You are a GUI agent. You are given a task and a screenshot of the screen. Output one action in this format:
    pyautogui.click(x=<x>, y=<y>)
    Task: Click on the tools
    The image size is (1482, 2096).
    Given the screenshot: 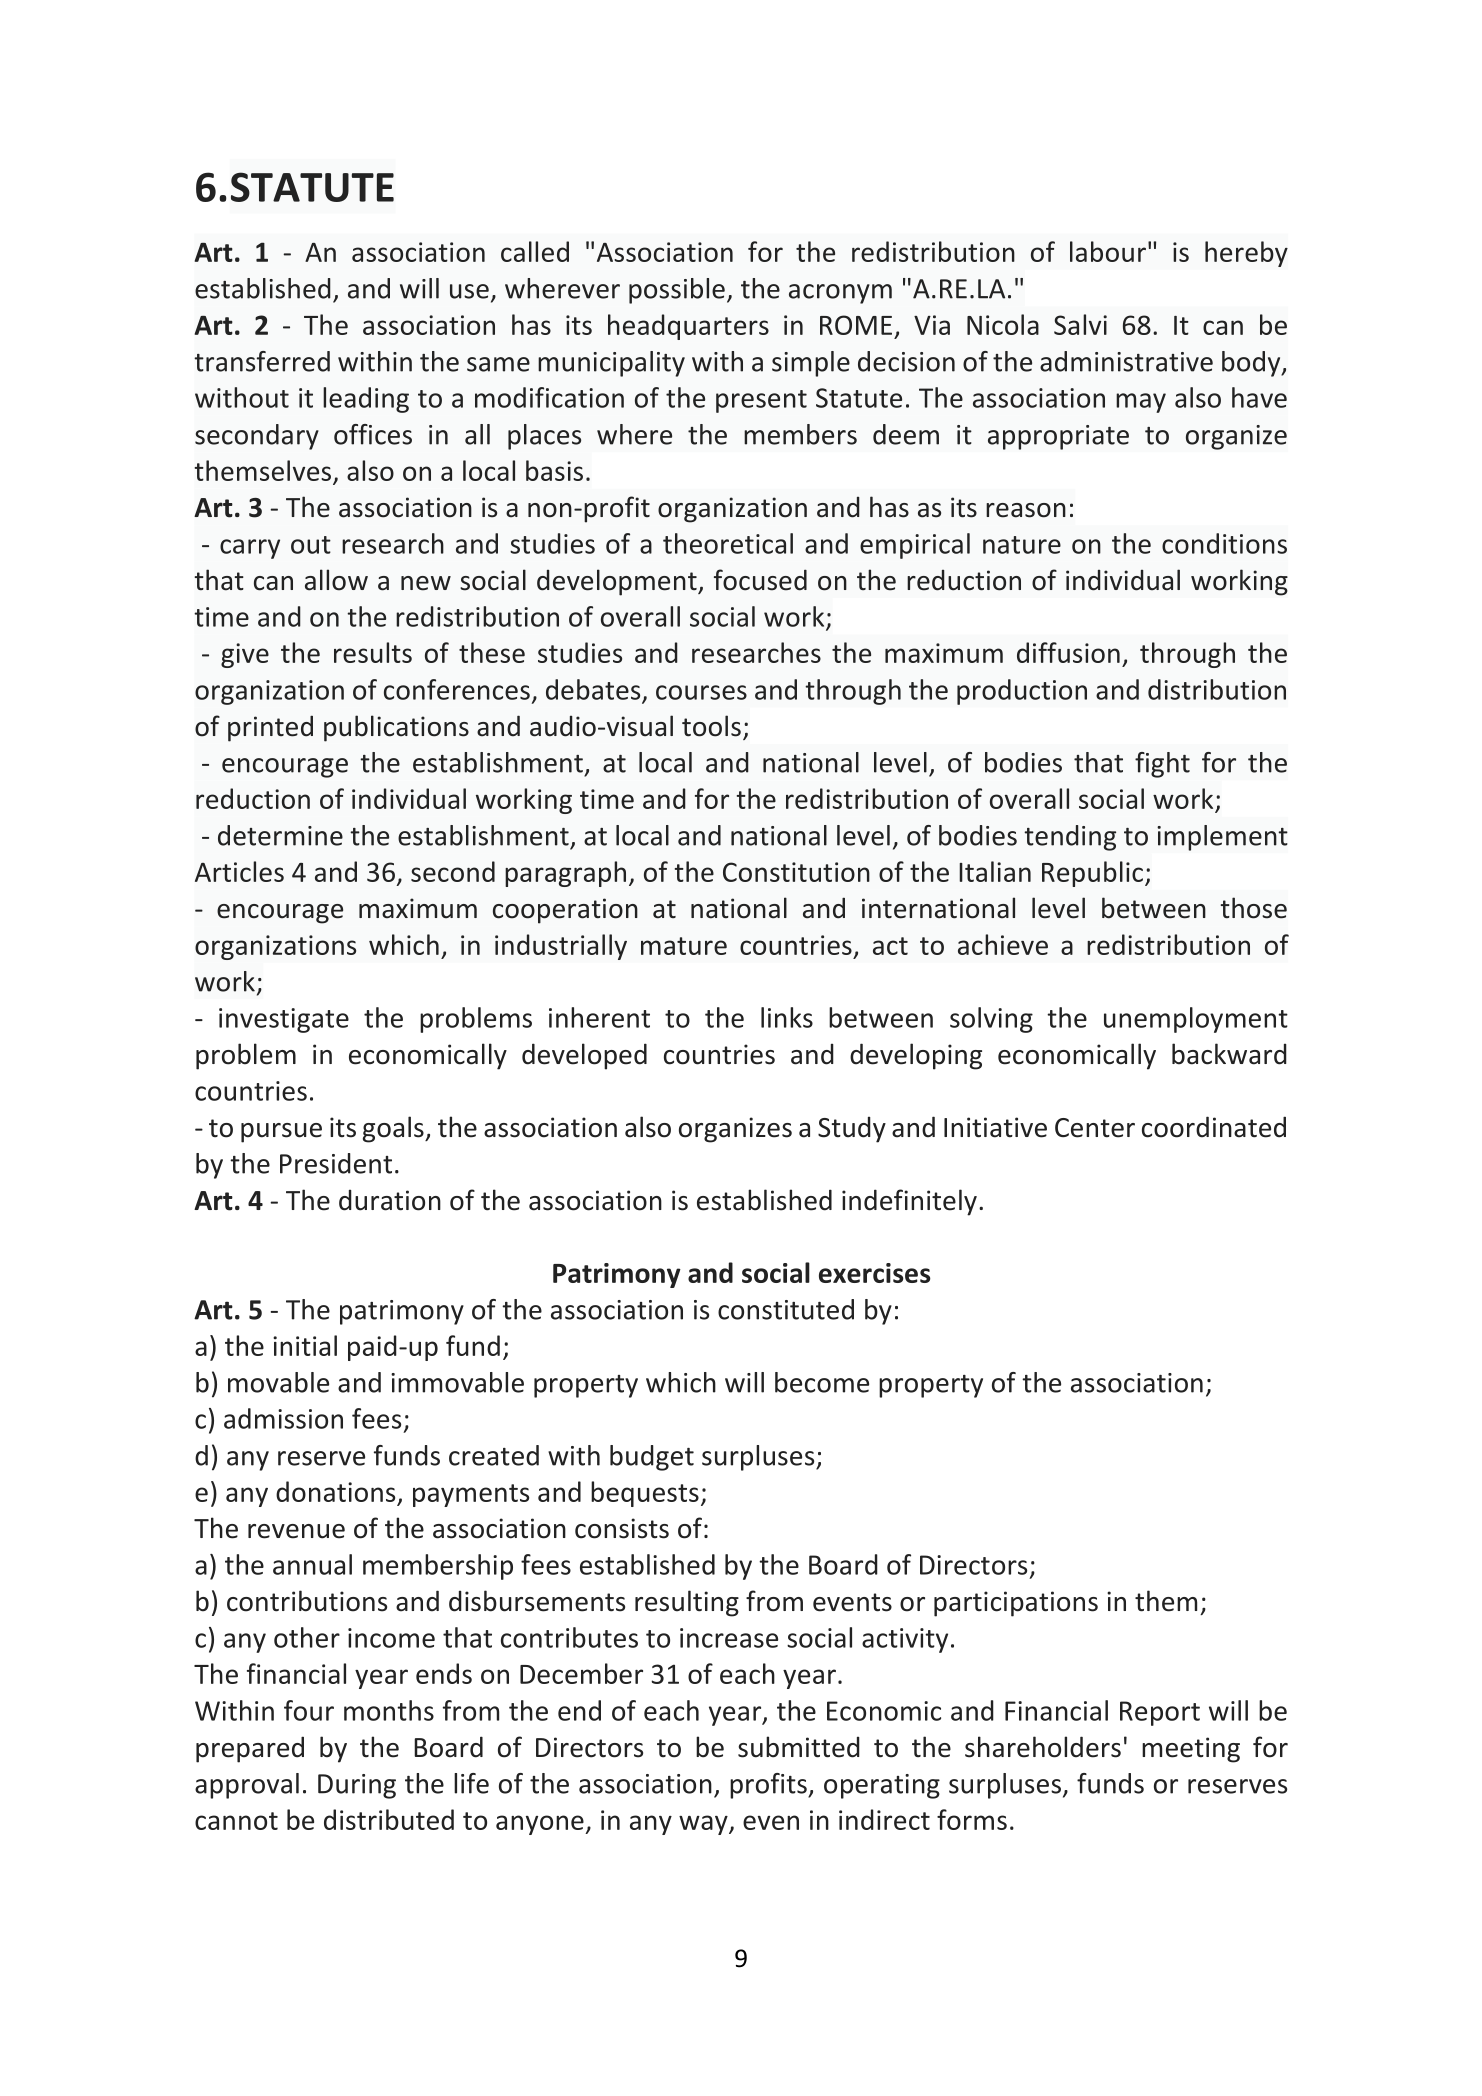 What is the action you would take?
    pyautogui.click(x=711, y=726)
